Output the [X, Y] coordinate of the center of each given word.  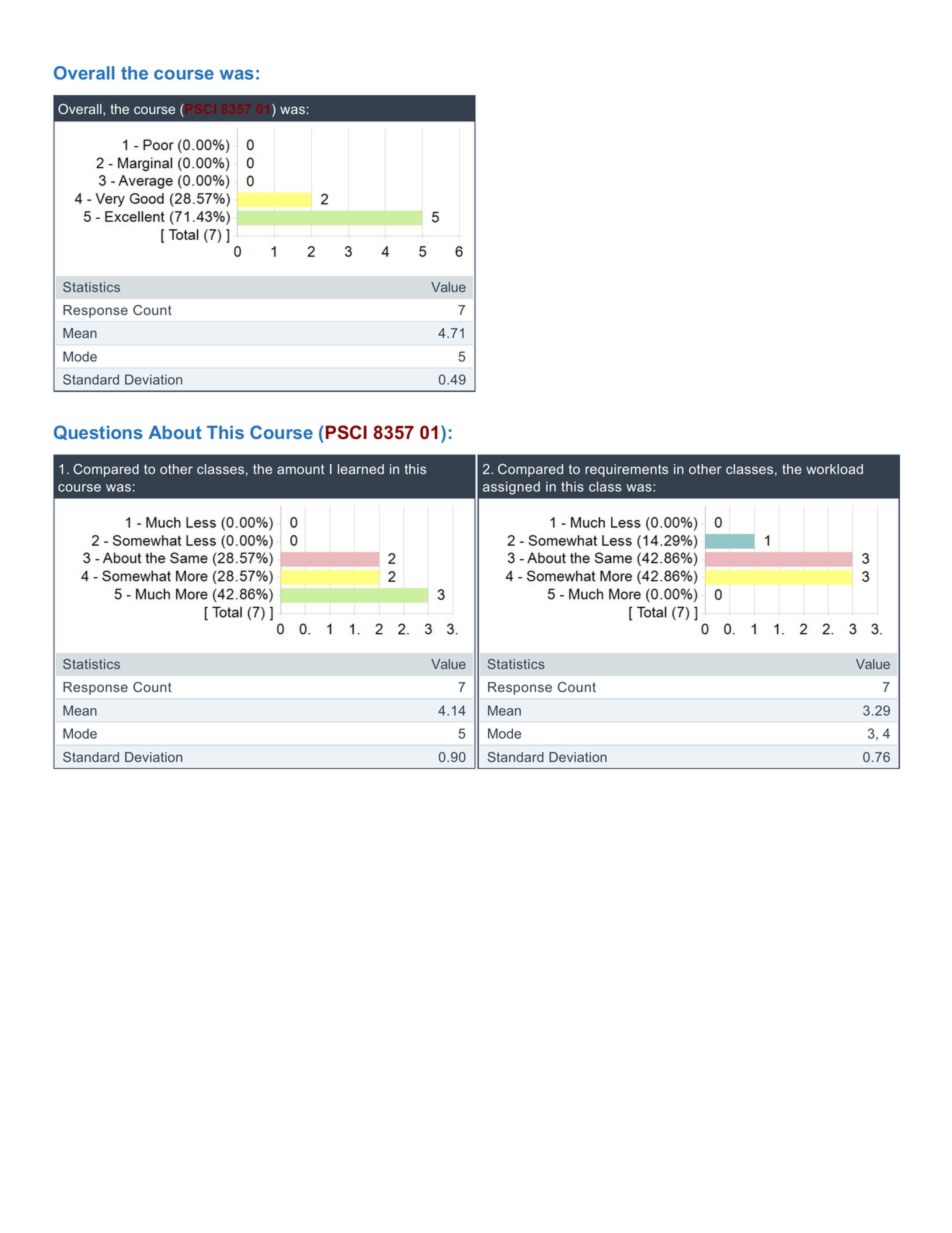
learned [361, 469]
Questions [98, 432]
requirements [626, 470]
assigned [511, 488]
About [175, 432]
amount [301, 469]
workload [834, 469]
